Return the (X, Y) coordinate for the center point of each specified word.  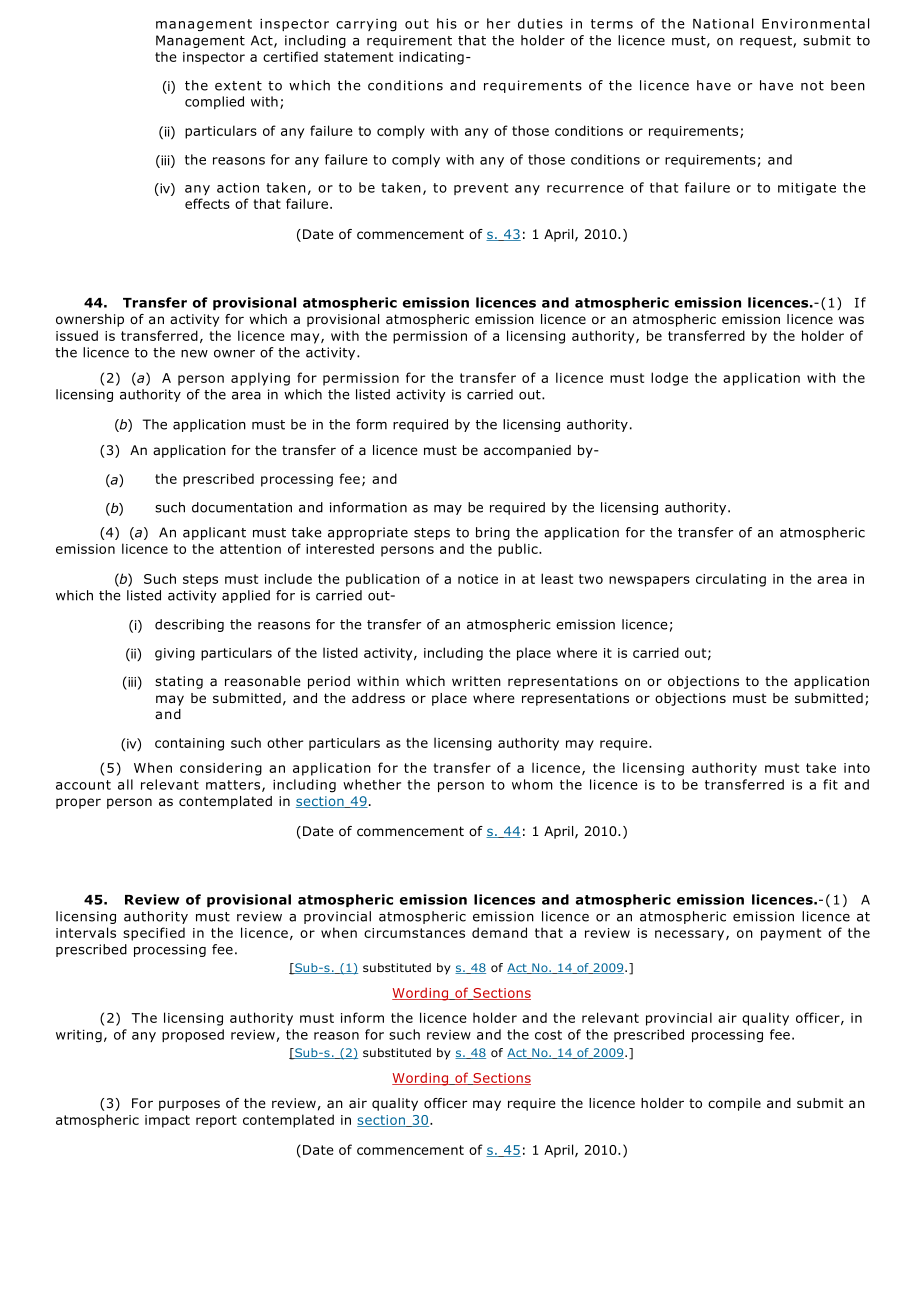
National (723, 23)
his (447, 23)
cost (548, 1035)
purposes (189, 1105)
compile (734, 1104)
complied (214, 102)
